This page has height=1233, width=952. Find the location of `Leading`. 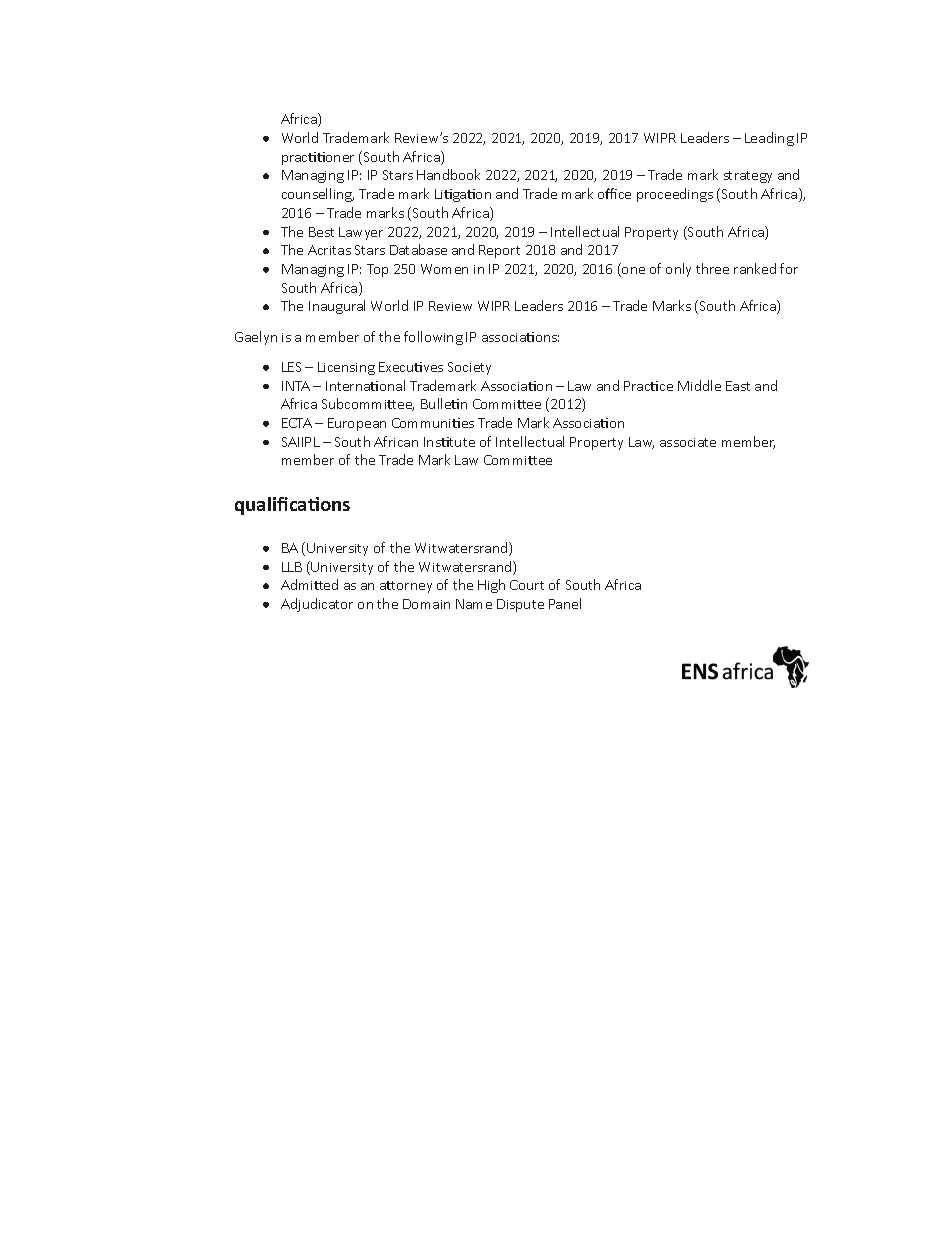

Leading is located at coordinates (769, 139).
